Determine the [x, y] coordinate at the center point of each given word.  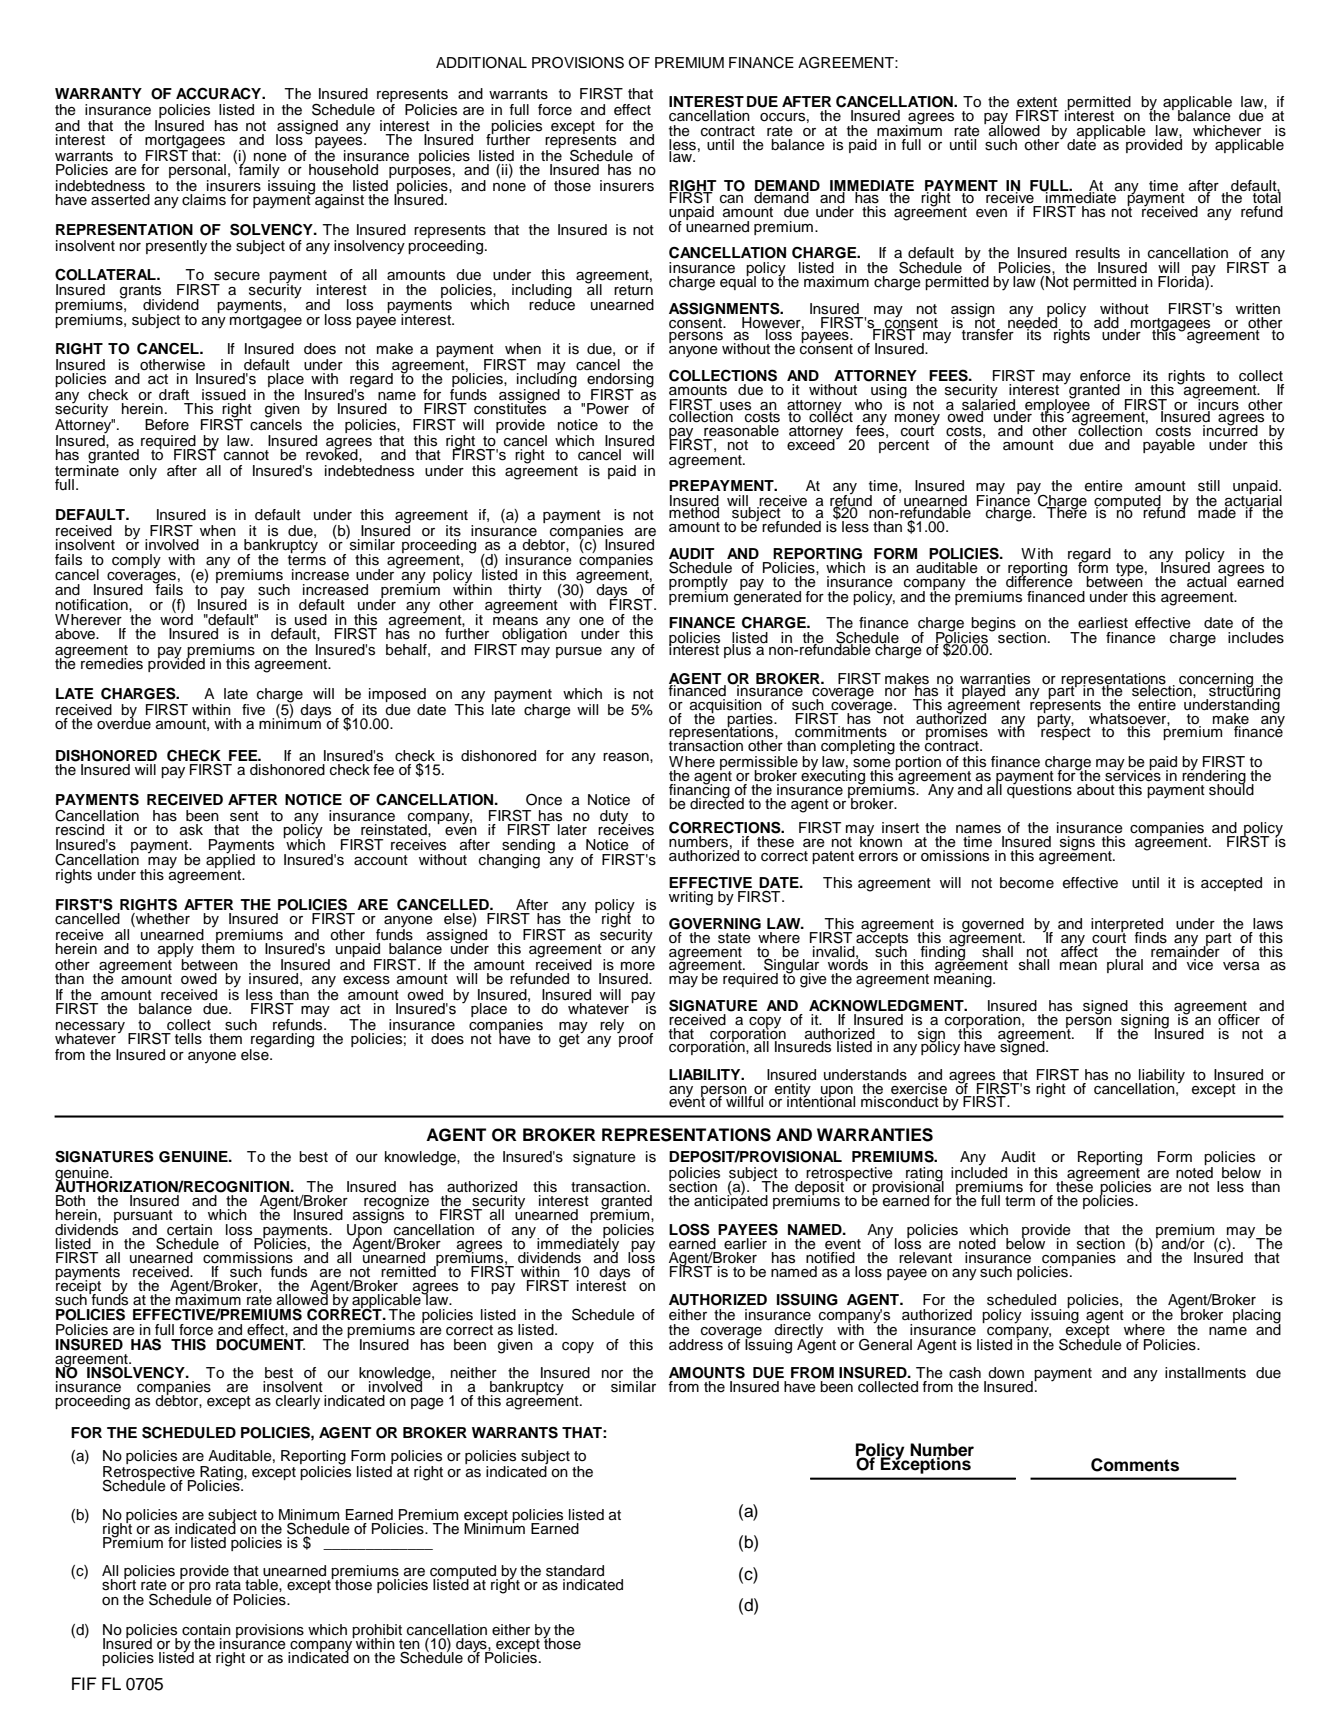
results [1098, 253]
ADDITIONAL [481, 62]
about [1096, 790]
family [259, 171]
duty [615, 818]
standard [575, 1571]
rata [228, 1585]
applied [230, 859]
